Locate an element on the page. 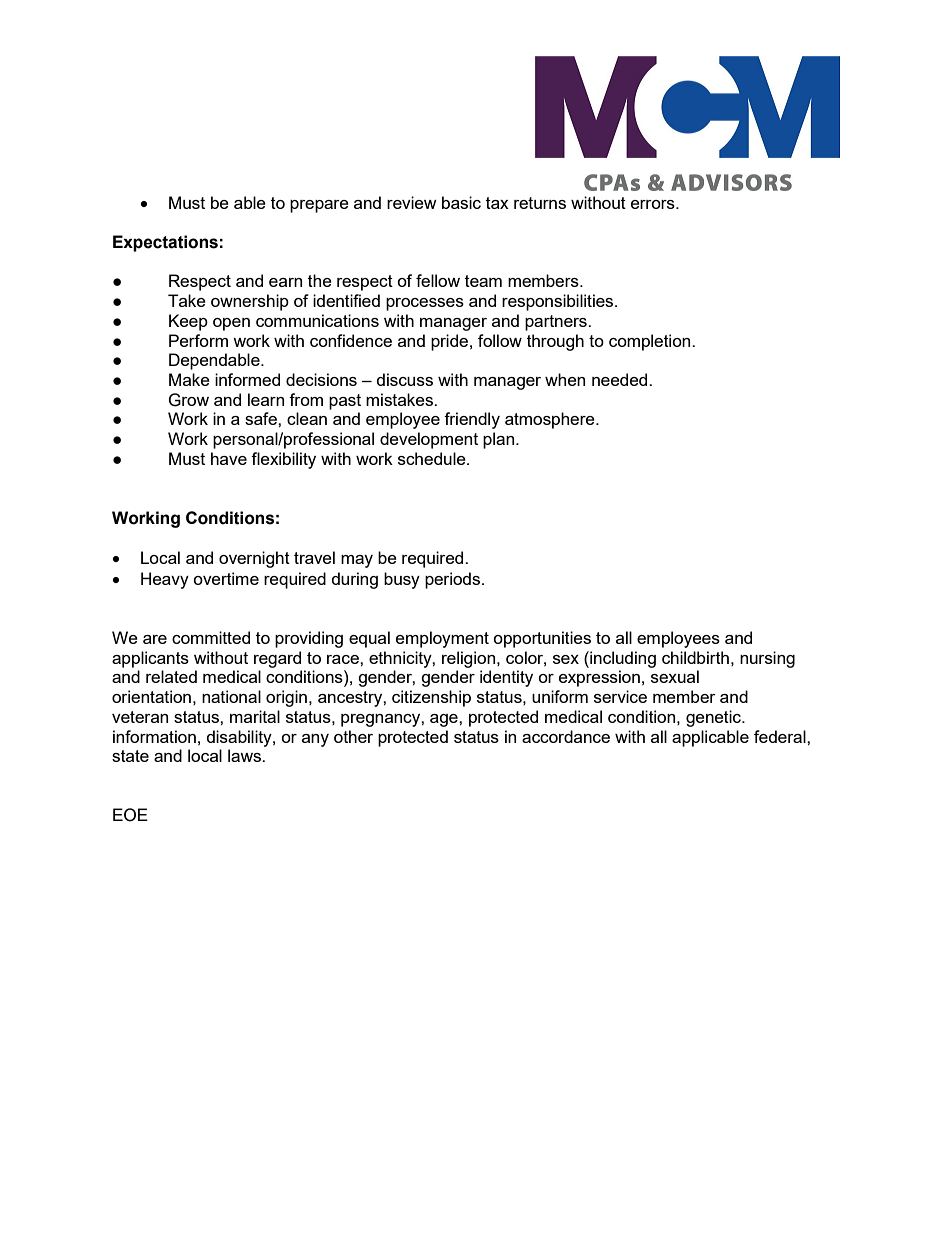 The height and width of the document is (1233, 952). errors is located at coordinates (654, 204).
